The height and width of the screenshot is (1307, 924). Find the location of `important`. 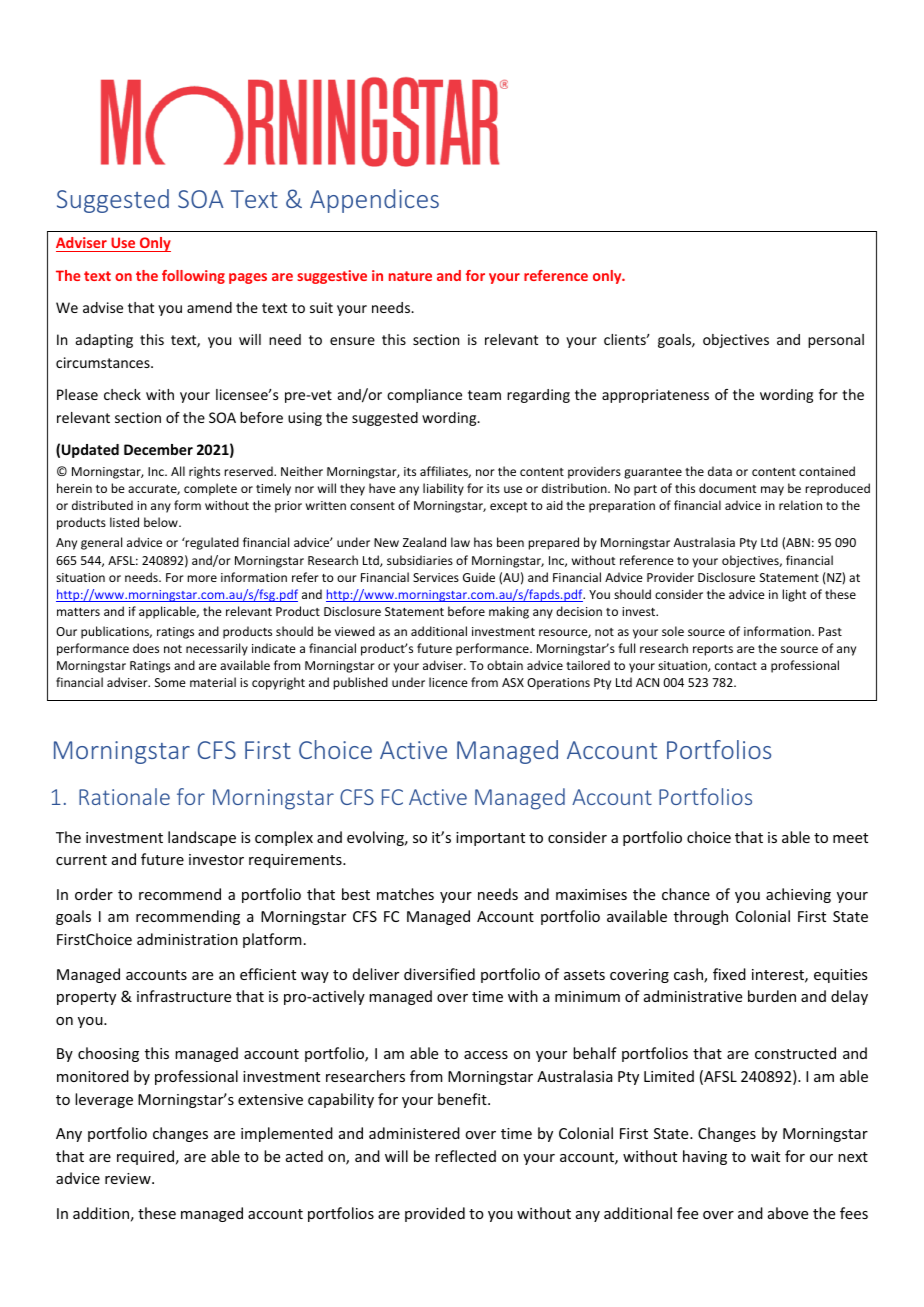

important is located at coordinates (490, 839).
